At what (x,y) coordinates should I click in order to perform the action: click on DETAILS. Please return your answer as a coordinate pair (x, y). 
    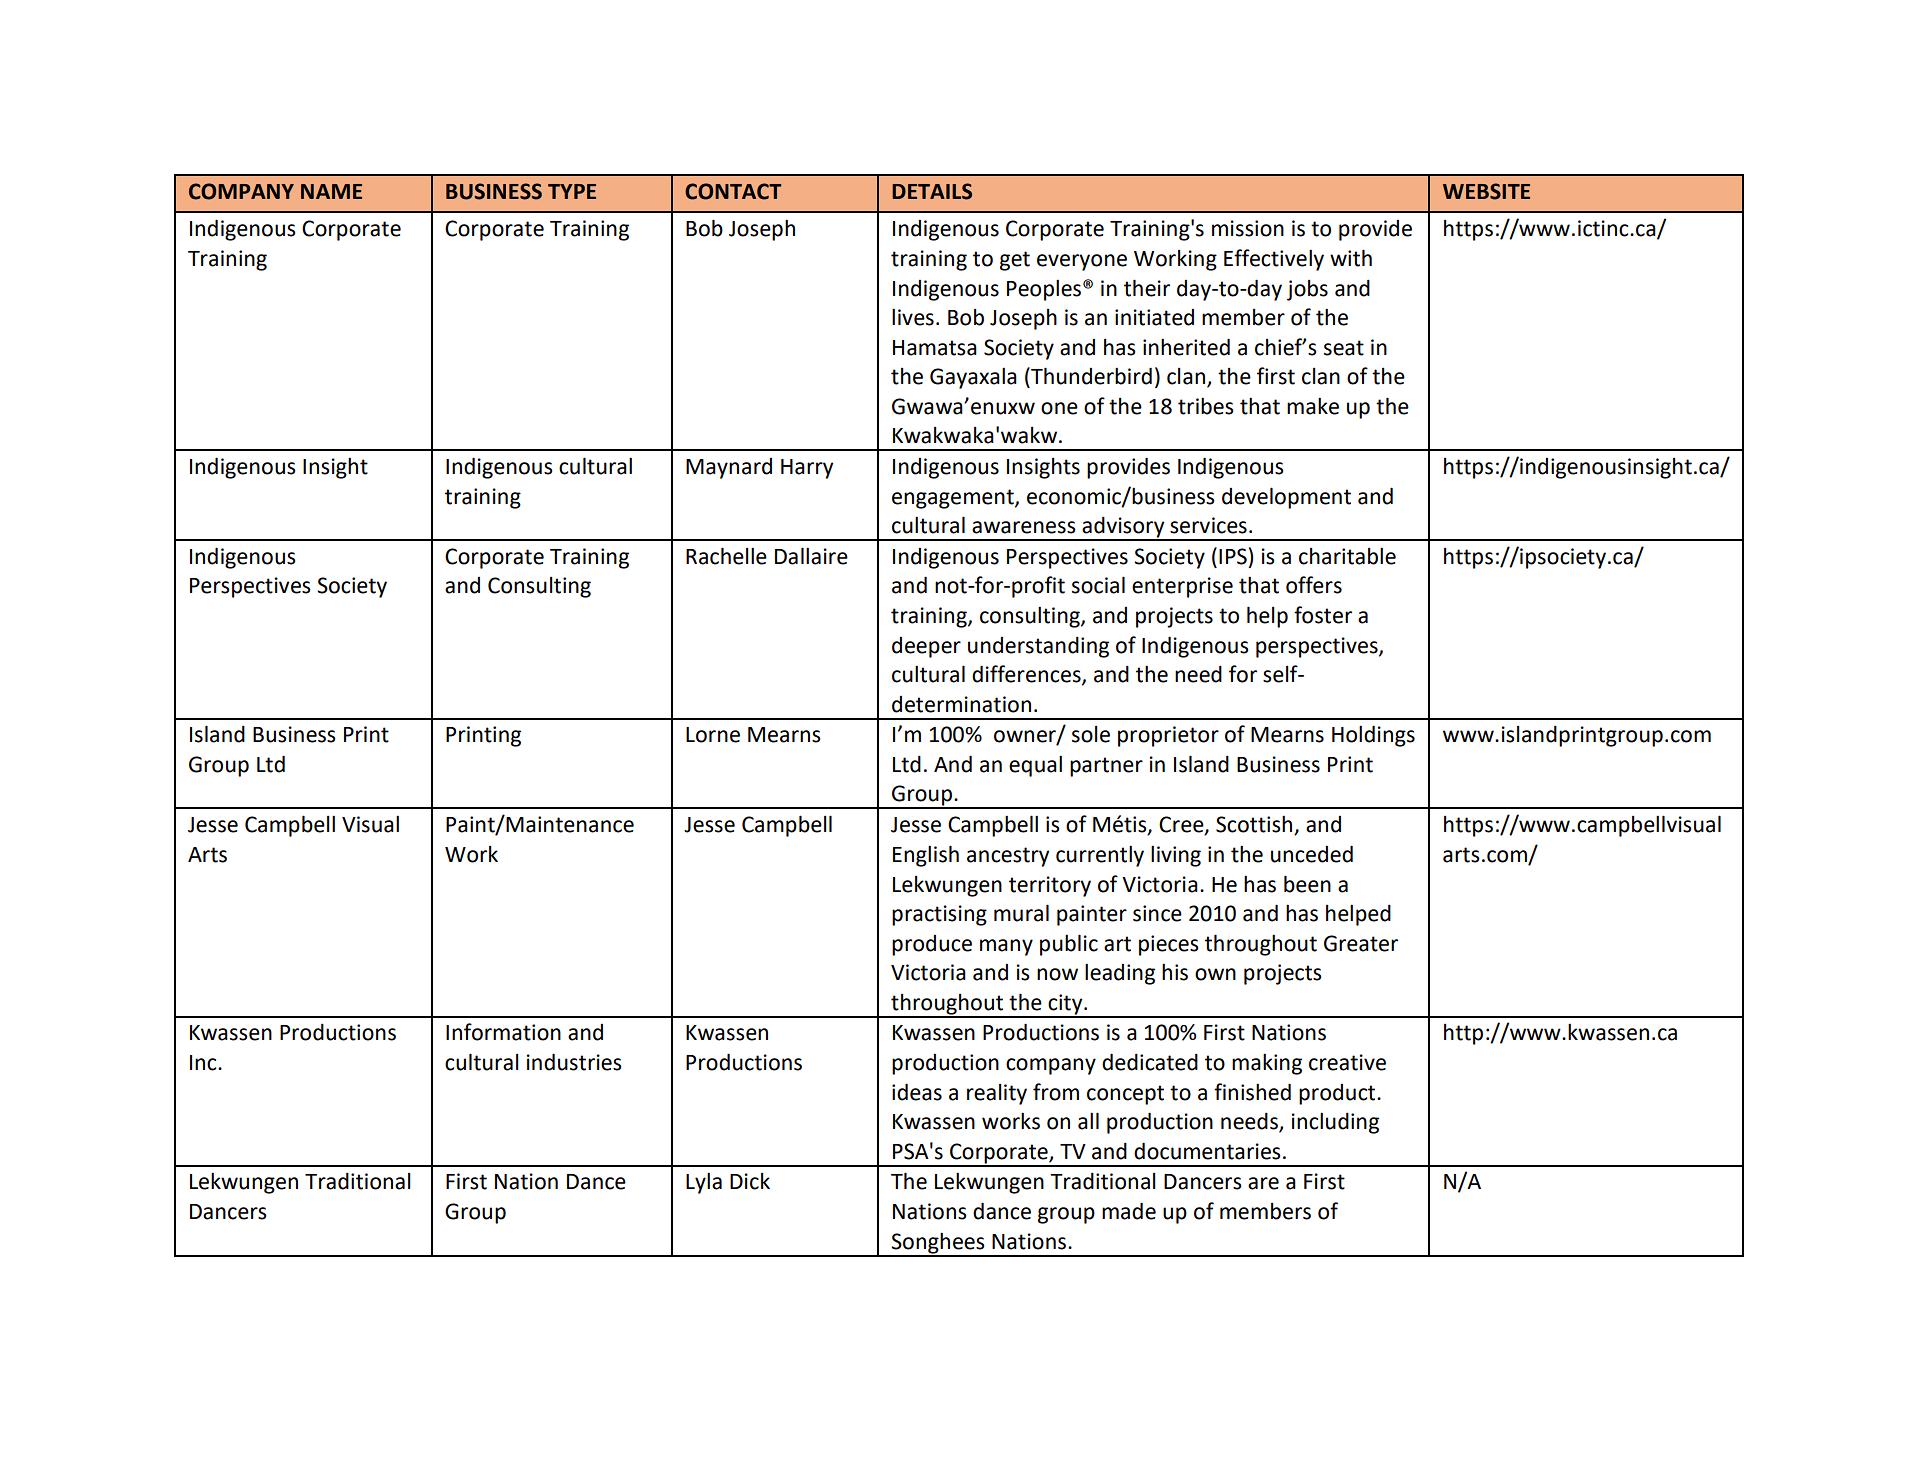
    Looking at the image, I should click on (932, 191).
